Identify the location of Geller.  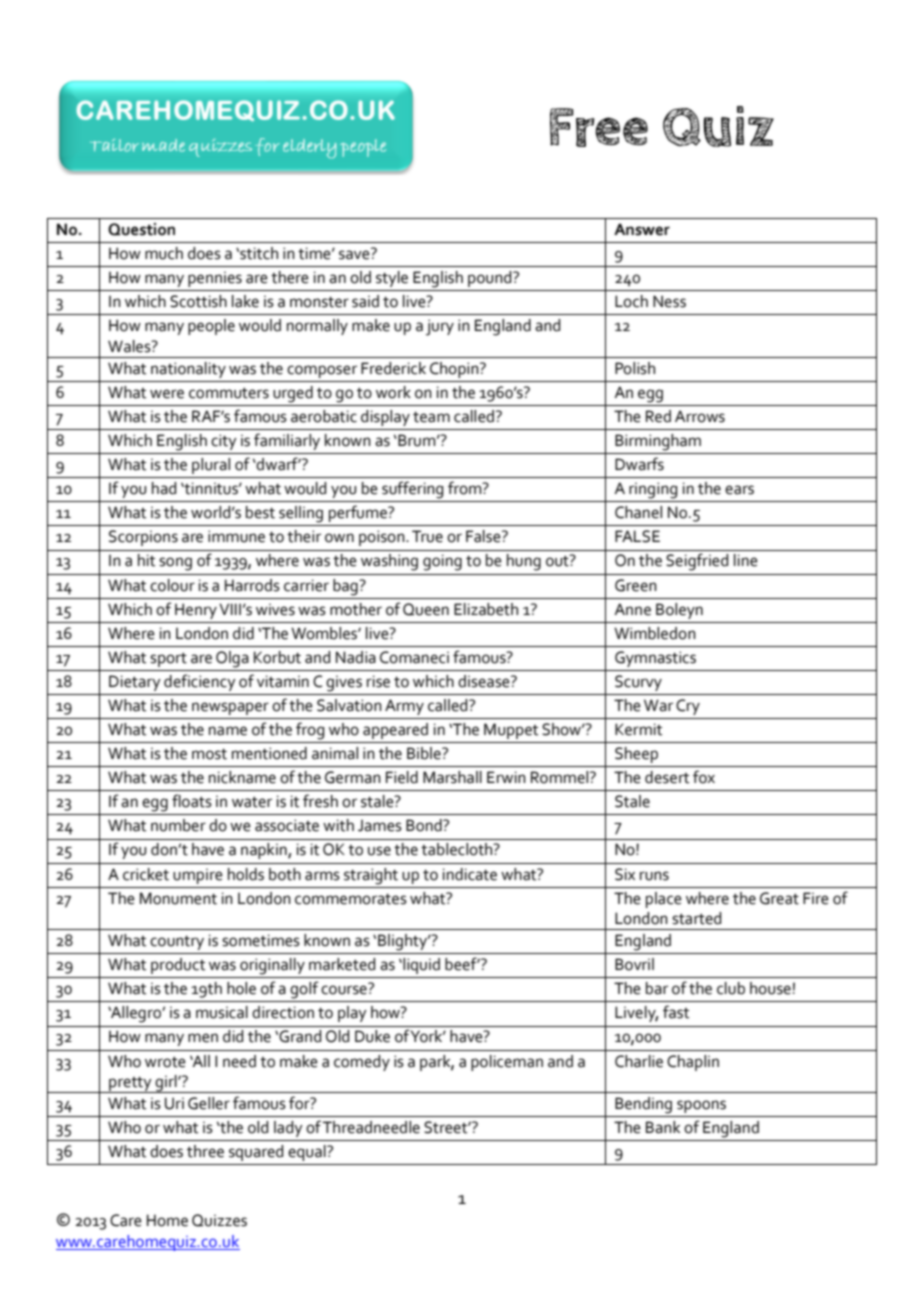
(209, 1103).
